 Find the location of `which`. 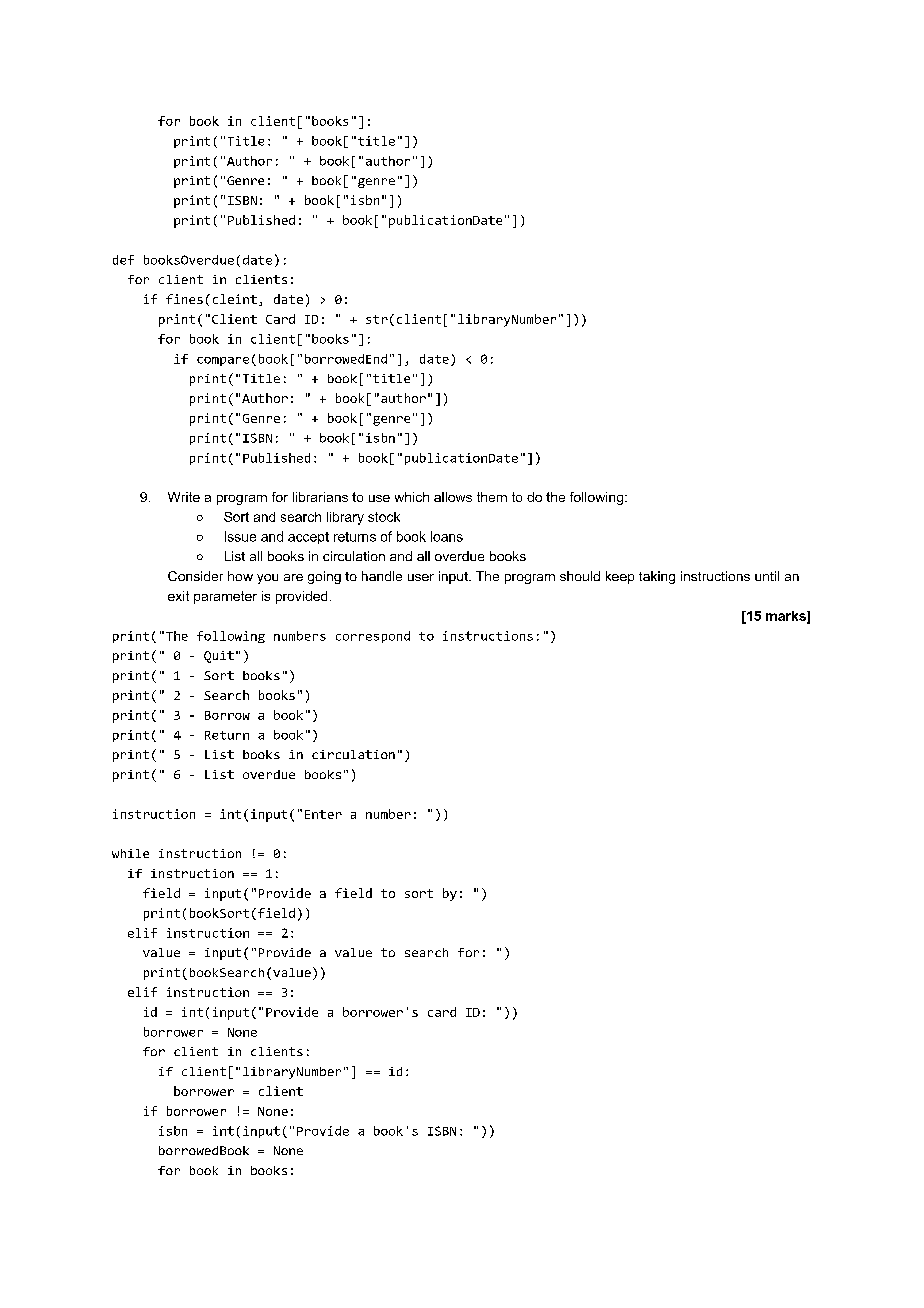

which is located at coordinates (412, 497).
